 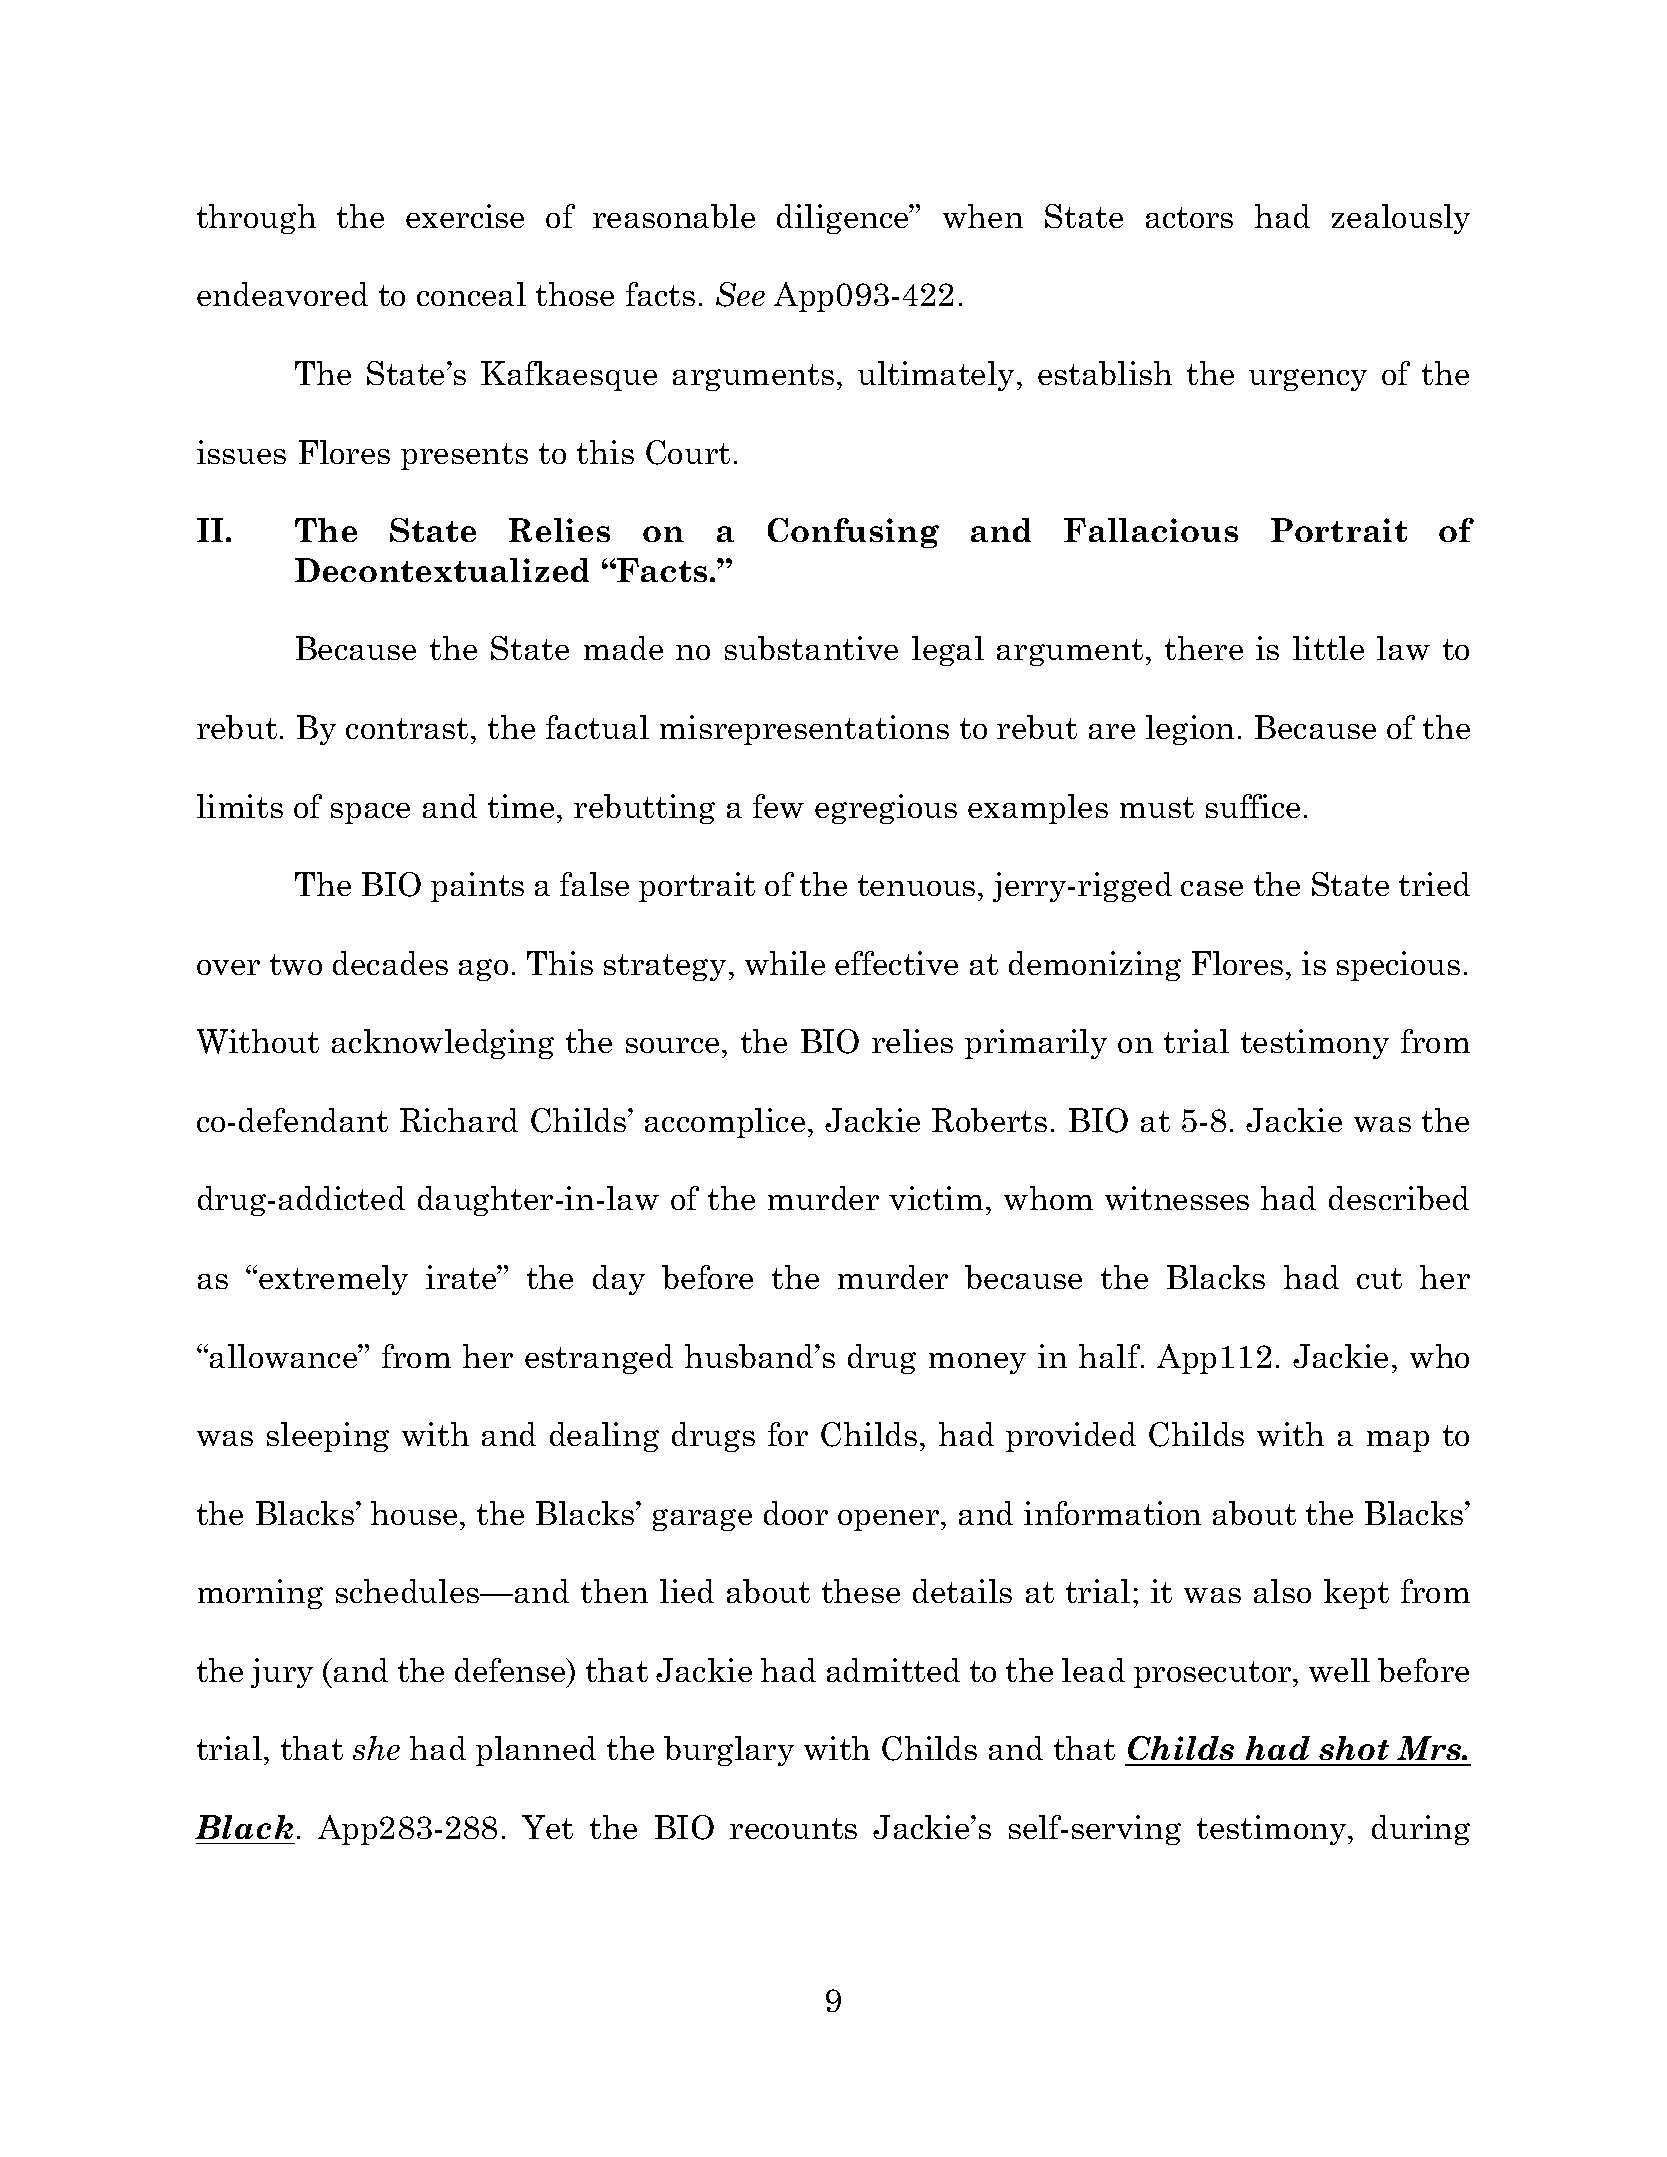 What do you see at coordinates (785, 963) in the screenshot?
I see `while` at bounding box center [785, 963].
